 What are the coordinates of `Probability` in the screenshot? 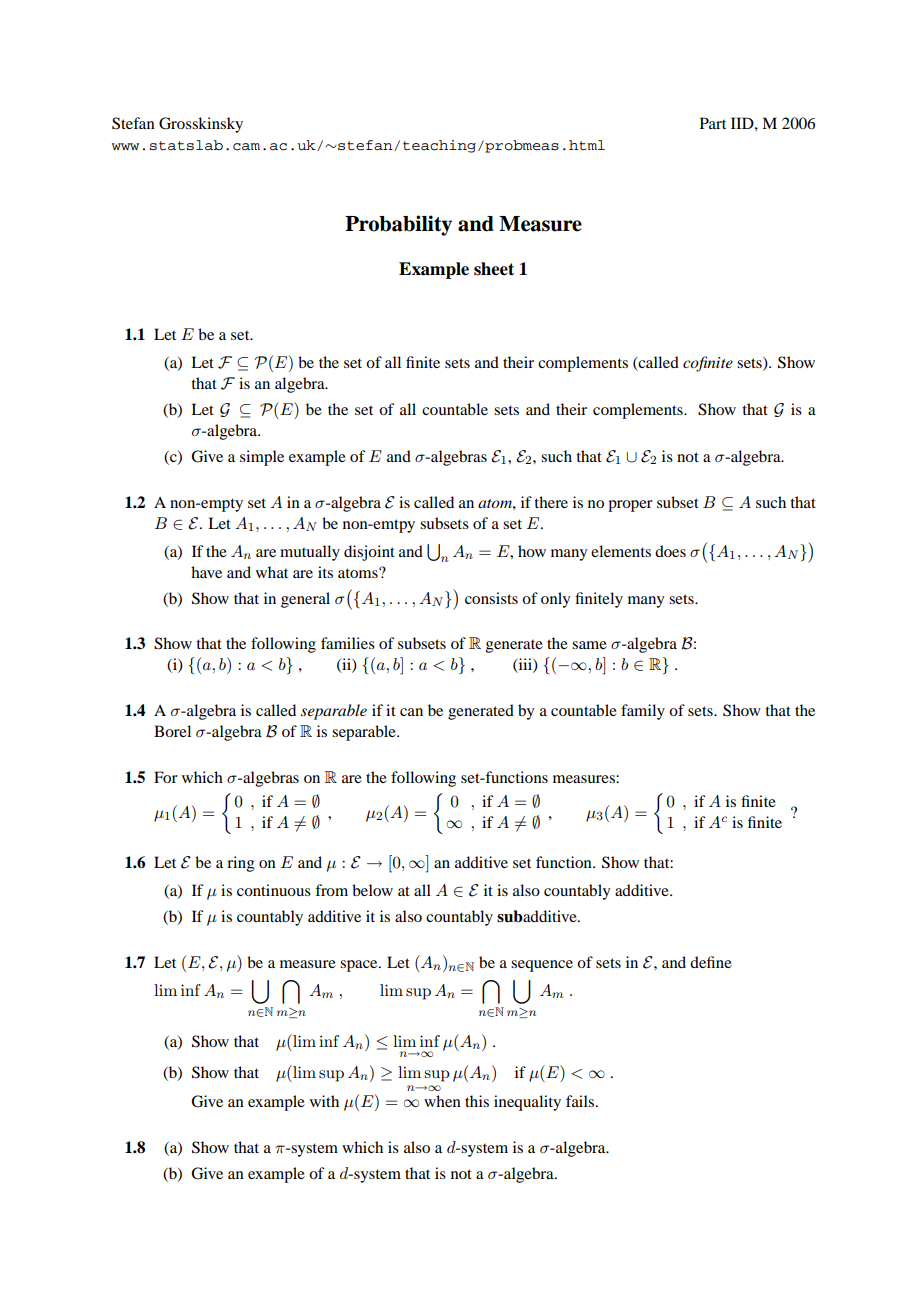 It's located at (398, 225).
